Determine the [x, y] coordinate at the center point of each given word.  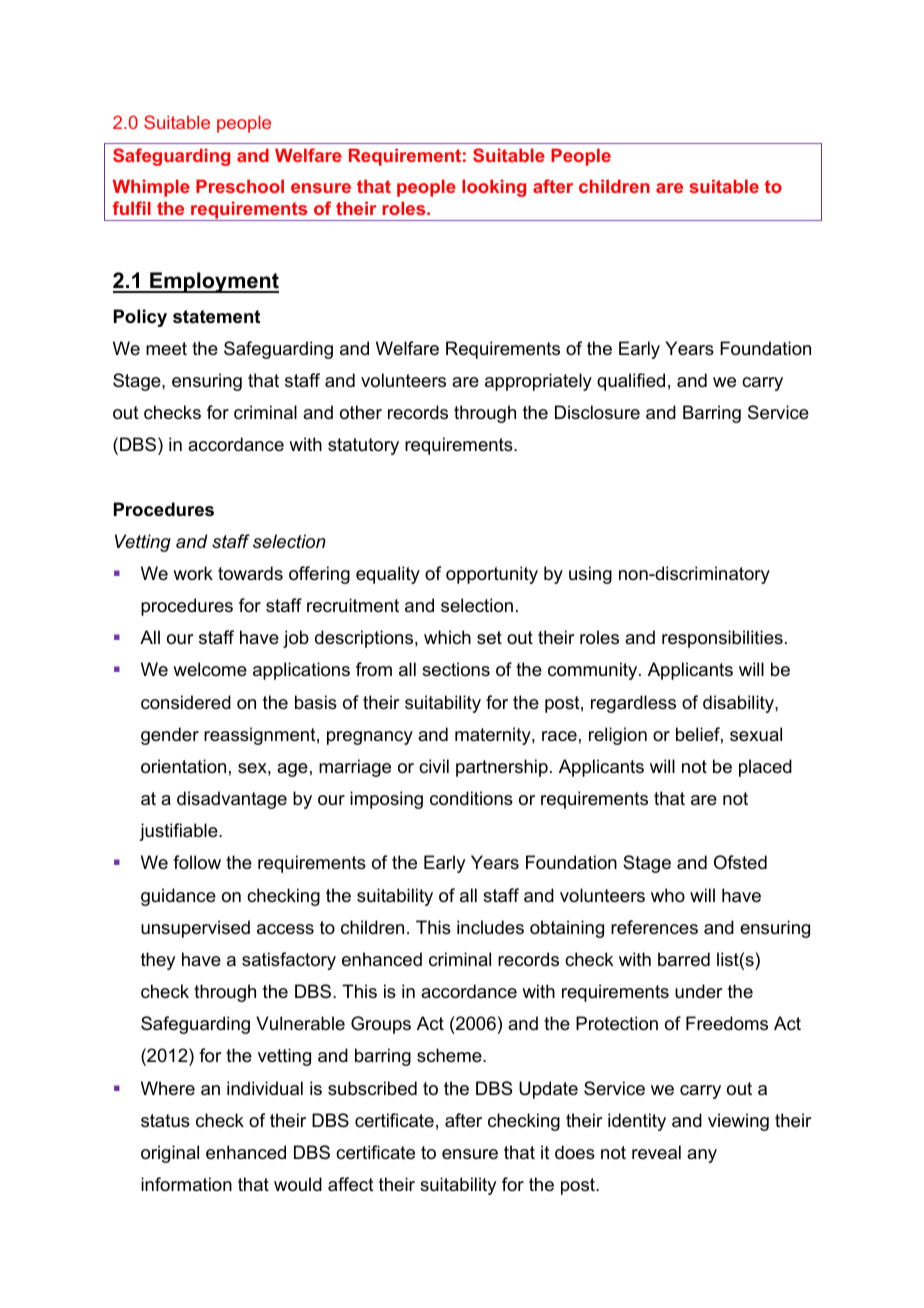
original [170, 1154]
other [361, 412]
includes [490, 927]
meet [166, 349]
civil [434, 766]
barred [684, 959]
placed [765, 768]
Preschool [240, 186]
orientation [183, 766]
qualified [631, 382]
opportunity [492, 575]
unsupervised [195, 929]
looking [494, 188]
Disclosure [597, 412]
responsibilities [722, 639]
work [193, 573]
